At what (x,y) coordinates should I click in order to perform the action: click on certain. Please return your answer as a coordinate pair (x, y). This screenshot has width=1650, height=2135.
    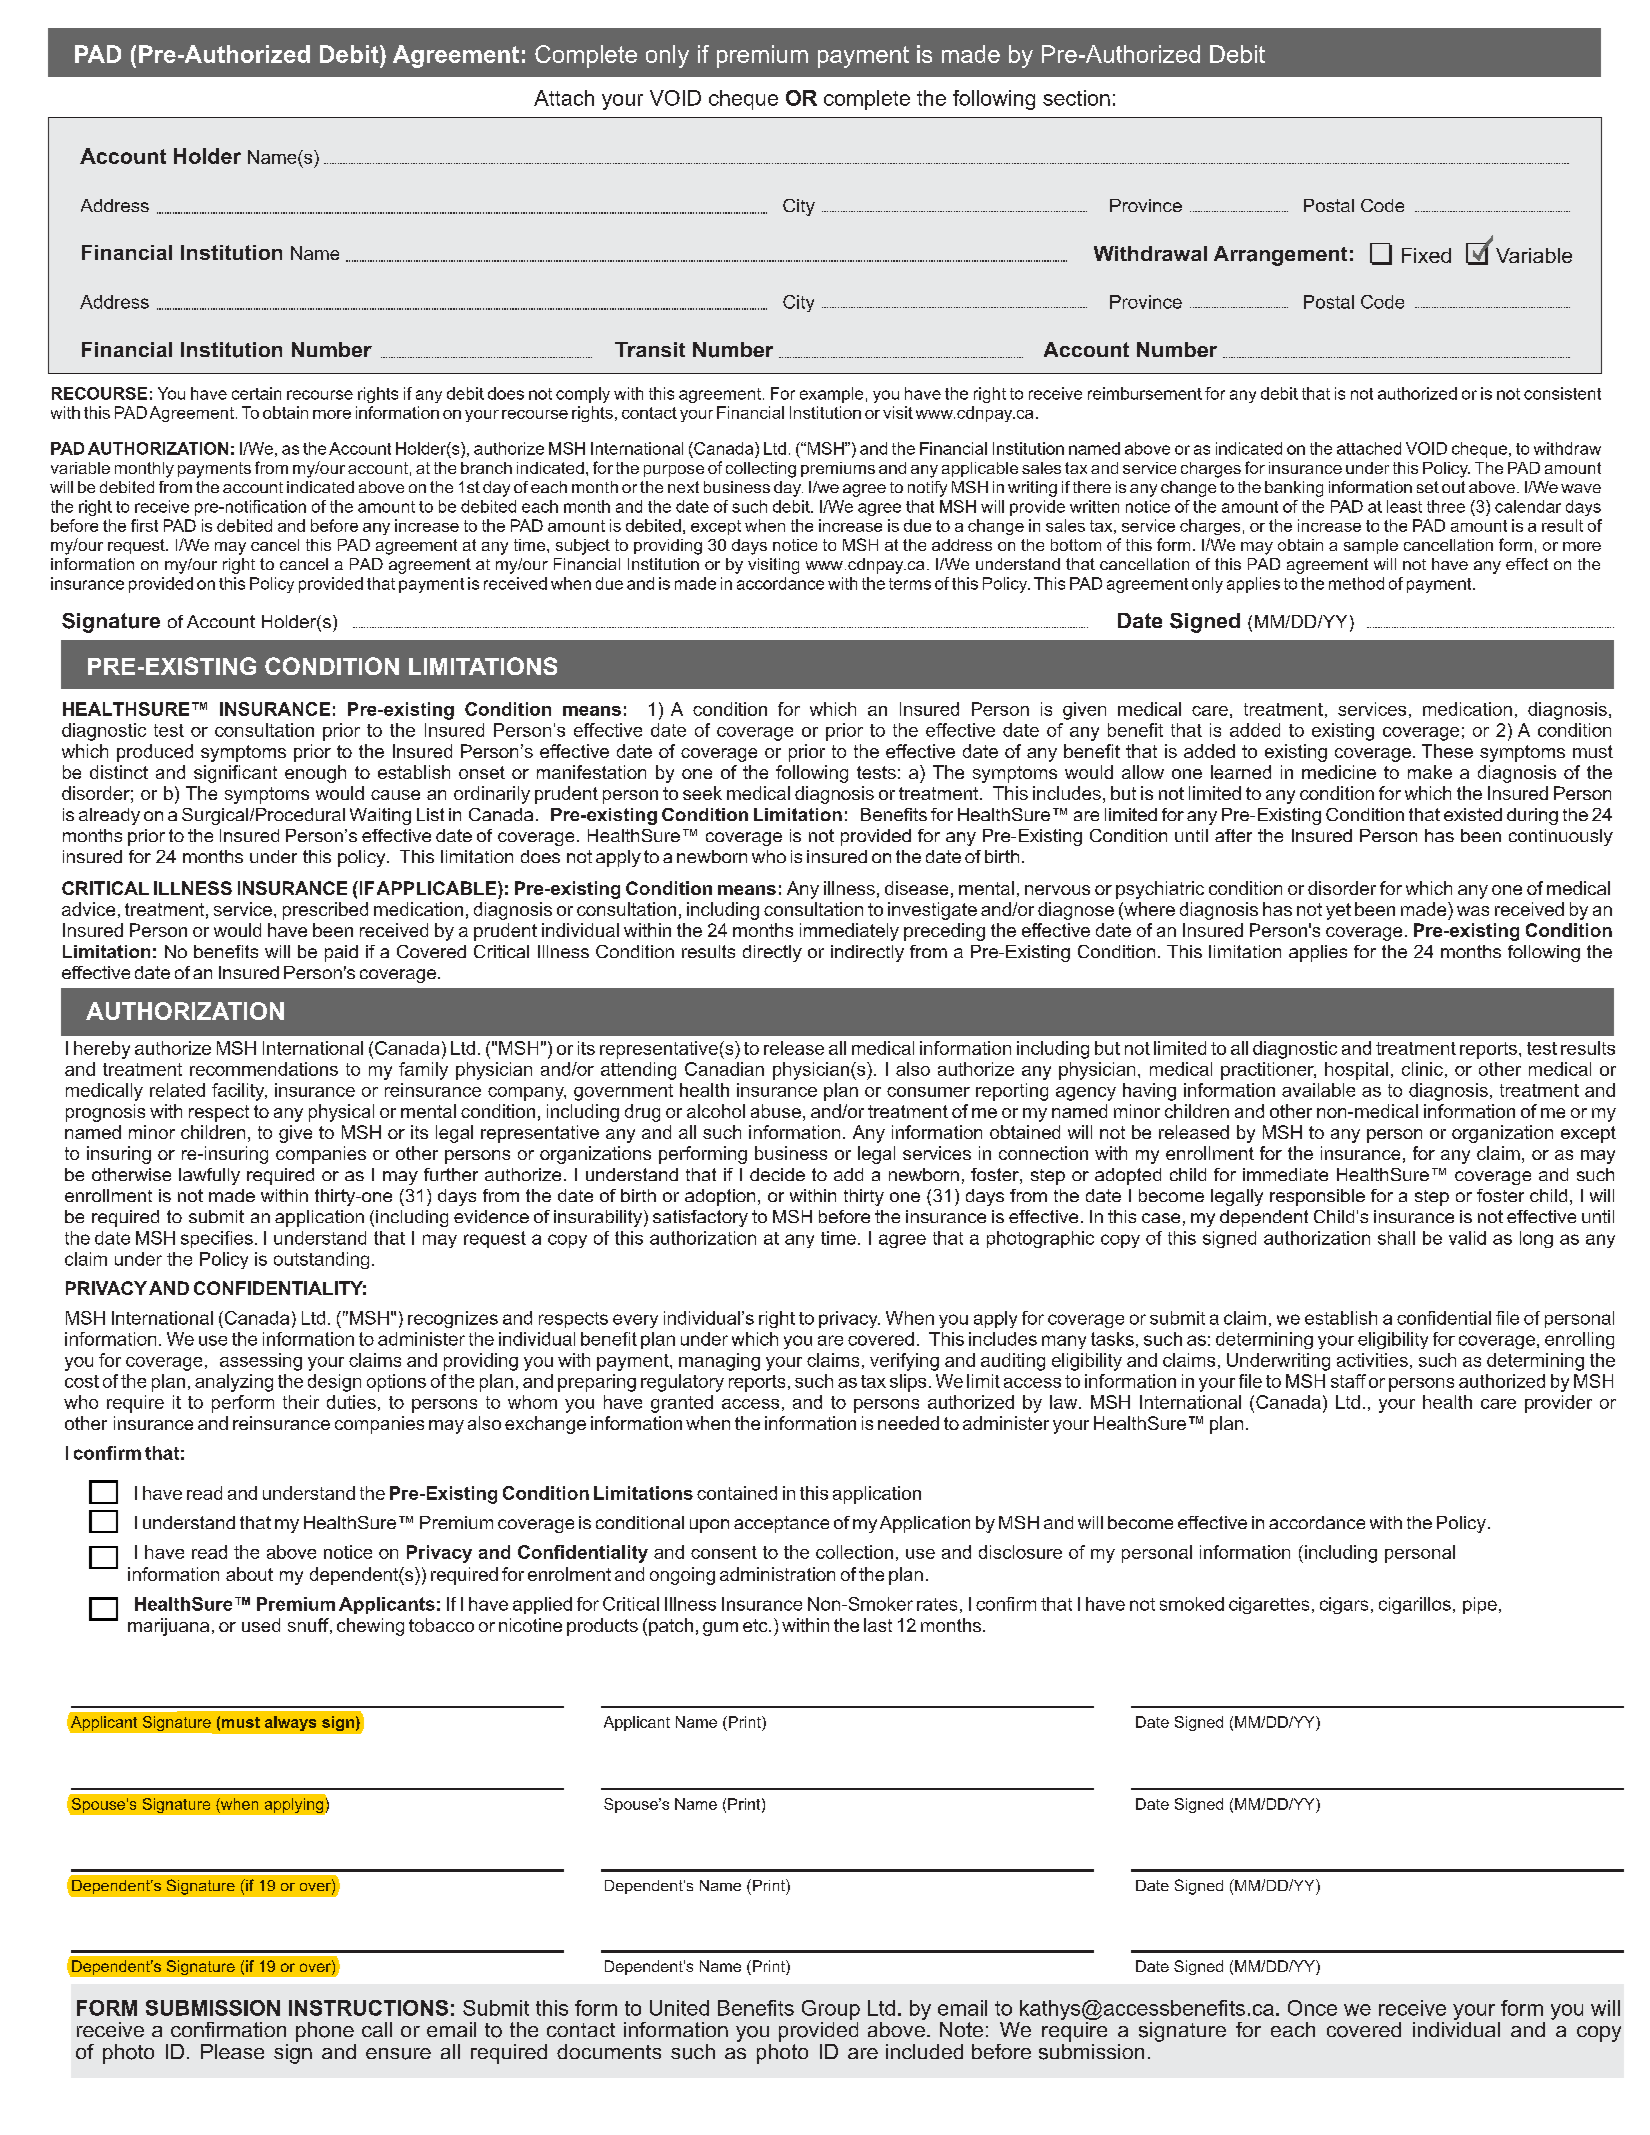
    Looking at the image, I should click on (256, 393).
